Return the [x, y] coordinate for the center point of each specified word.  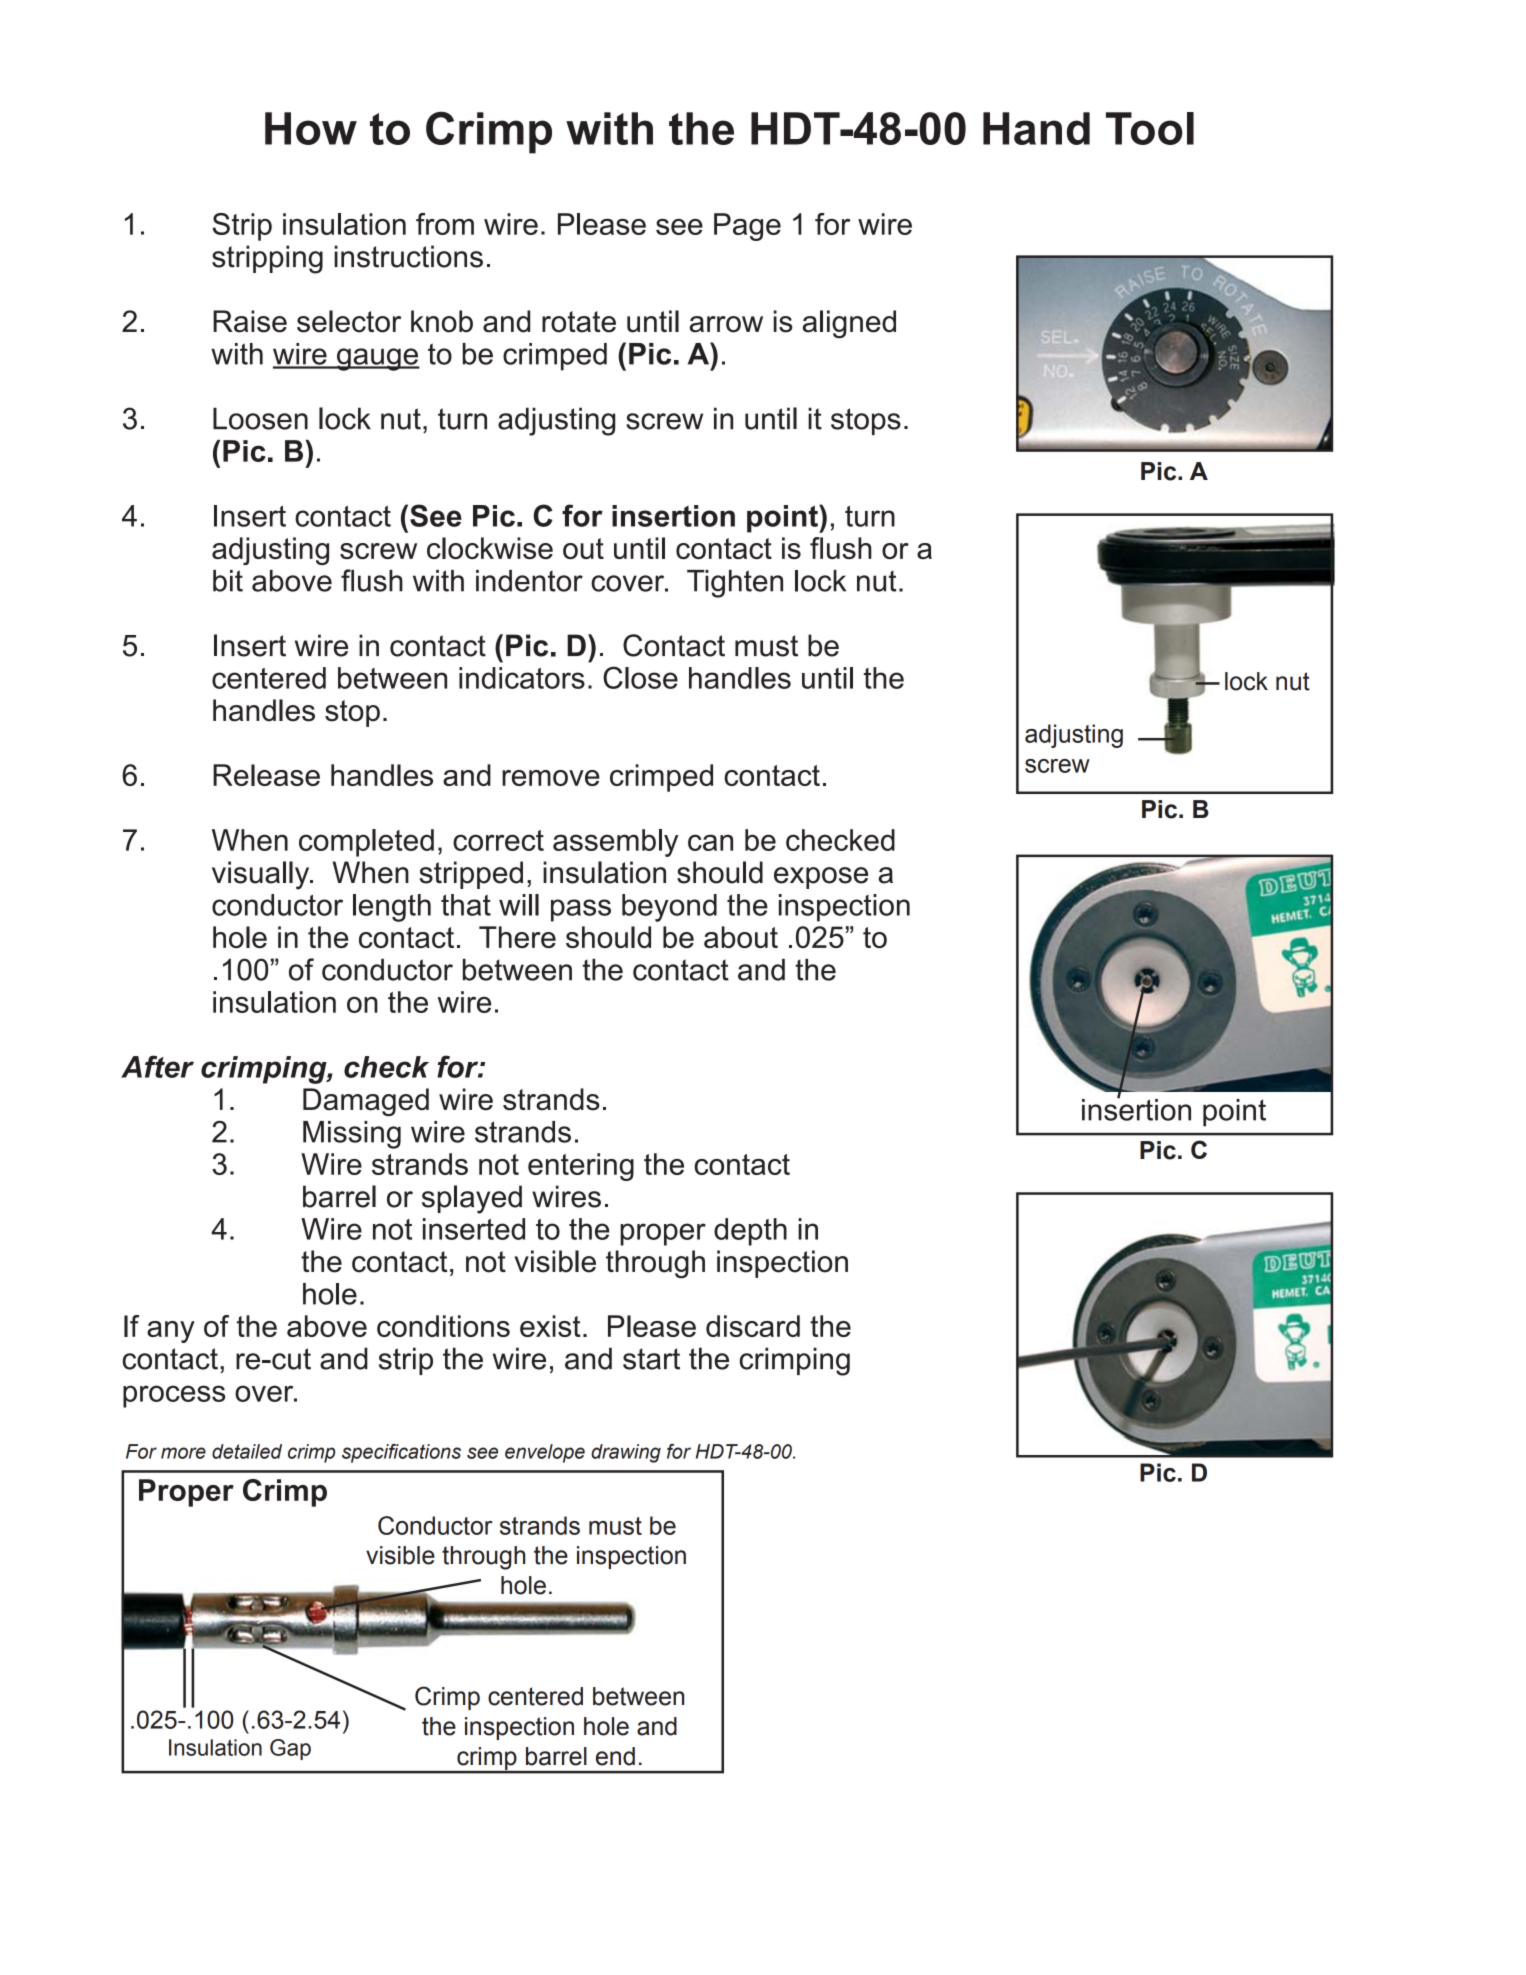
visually [262, 875]
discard [753, 1326]
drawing [626, 1453]
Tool [1150, 128]
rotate [579, 322]
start [651, 1359]
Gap [290, 1749]
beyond [669, 908]
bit [228, 581]
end [615, 1756]
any [171, 1332]
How [311, 128]
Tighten [735, 584]
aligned [849, 324]
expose [821, 878]
